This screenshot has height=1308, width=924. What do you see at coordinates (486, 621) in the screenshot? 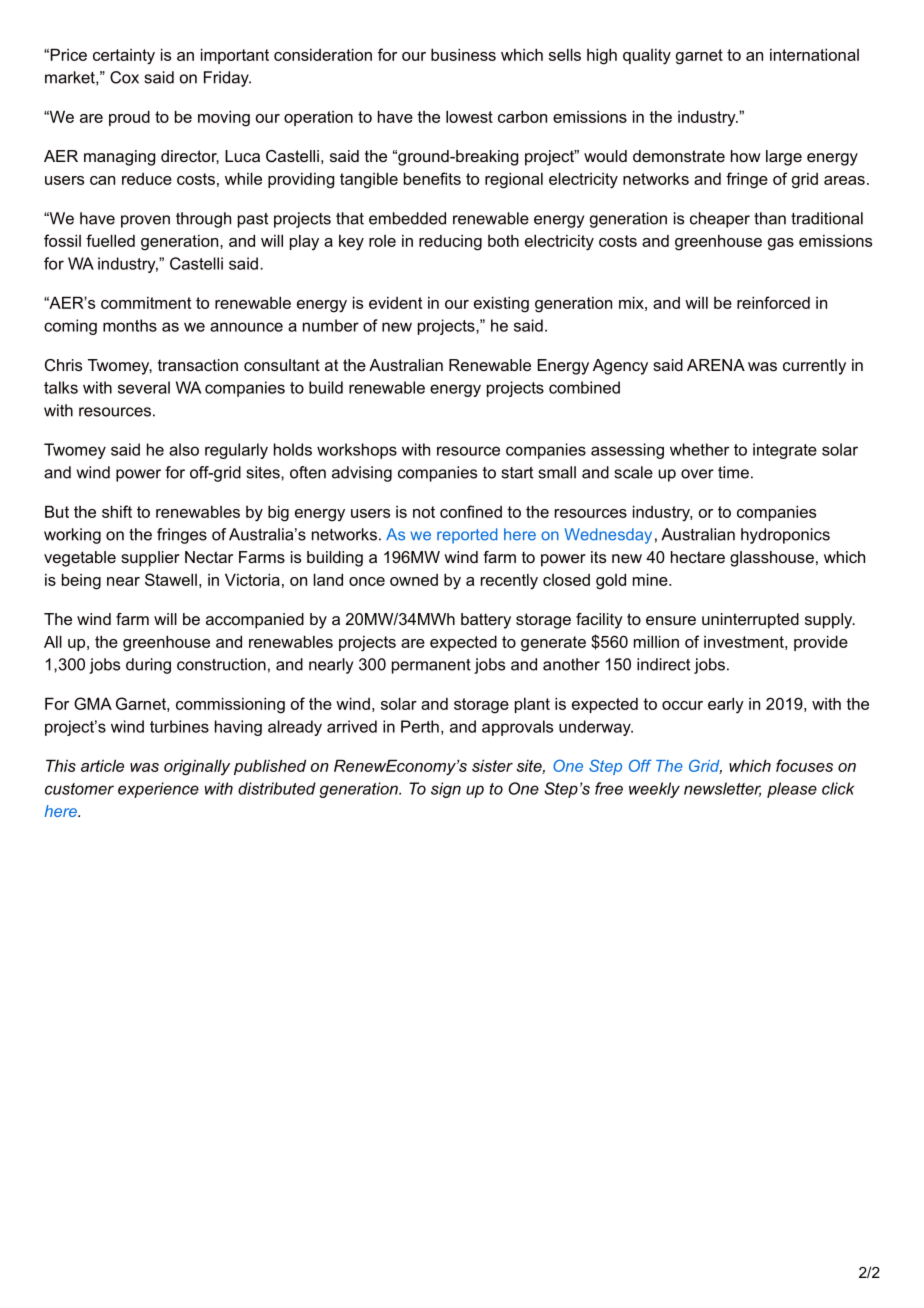
I see `battery` at bounding box center [486, 621].
